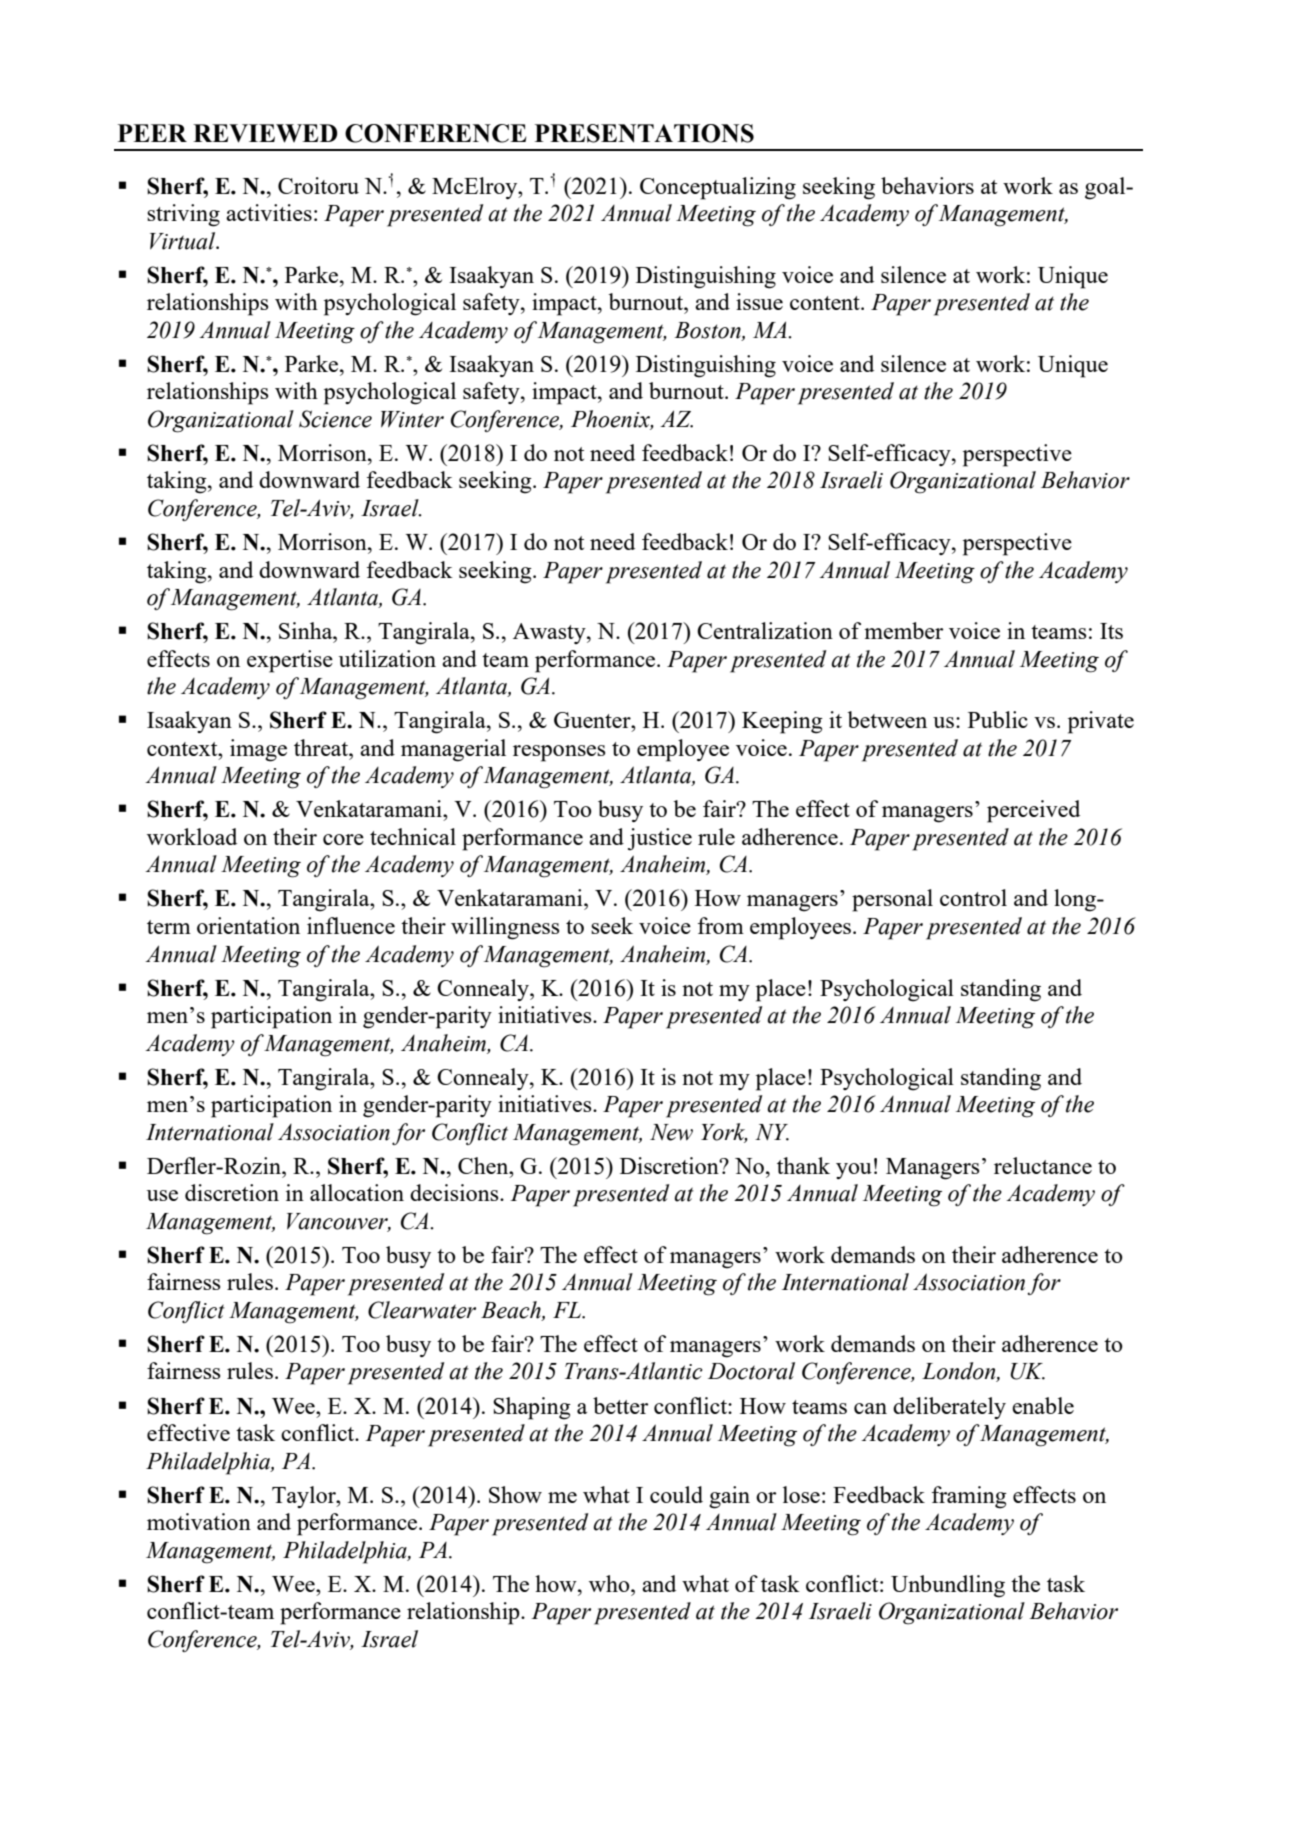 This image has height=1832, width=1295. What do you see at coordinates (765, 630) in the image?
I see `Centralization` at bounding box center [765, 630].
